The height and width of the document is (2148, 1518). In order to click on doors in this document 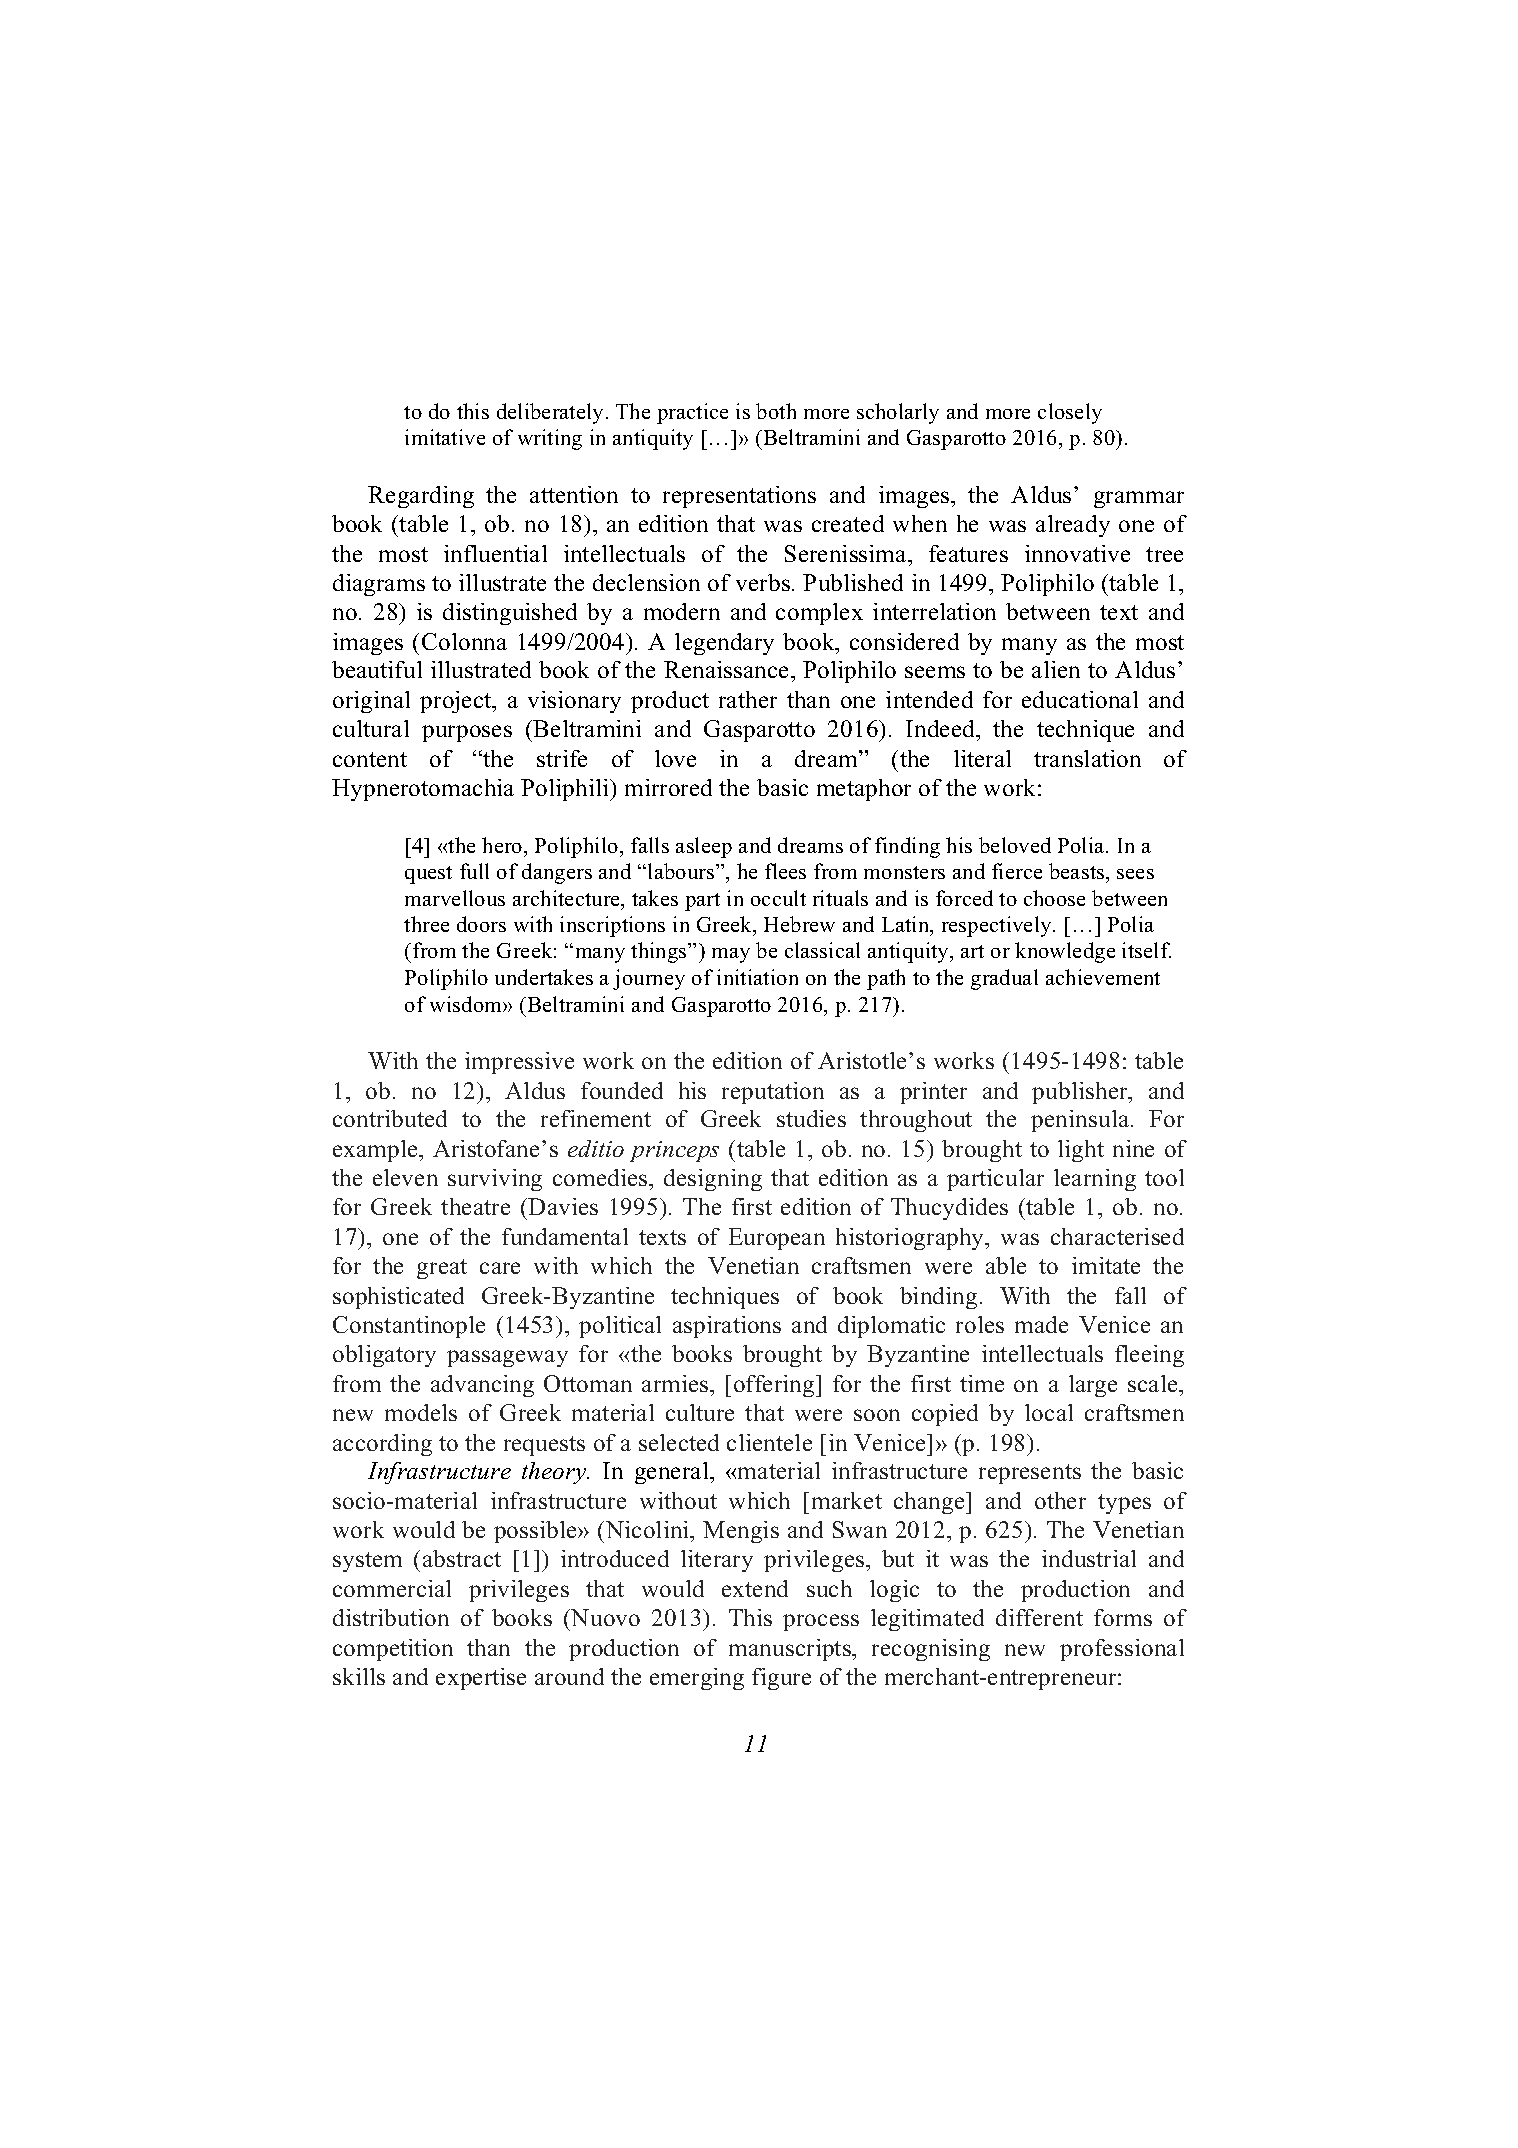, I will do `click(481, 924)`.
